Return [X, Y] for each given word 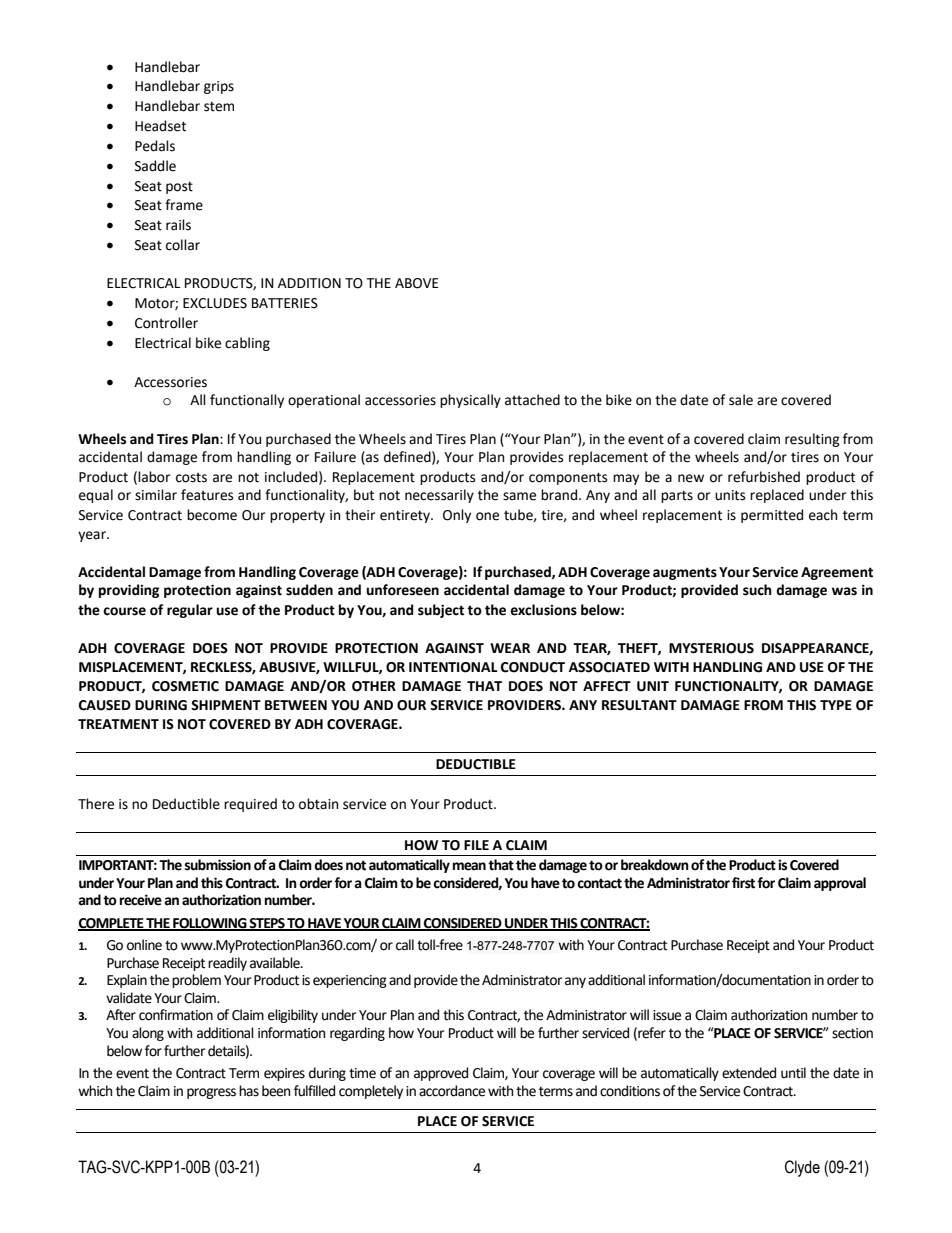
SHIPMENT [226, 705]
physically [470, 401]
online [144, 945]
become [212, 515]
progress [211, 1093]
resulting [812, 440]
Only [457, 516]
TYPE [836, 705]
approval [840, 884]
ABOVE [417, 283]
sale [741, 400]
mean [469, 866]
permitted [772, 516]
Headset [160, 126]
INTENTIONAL [453, 667]
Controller [166, 323]
